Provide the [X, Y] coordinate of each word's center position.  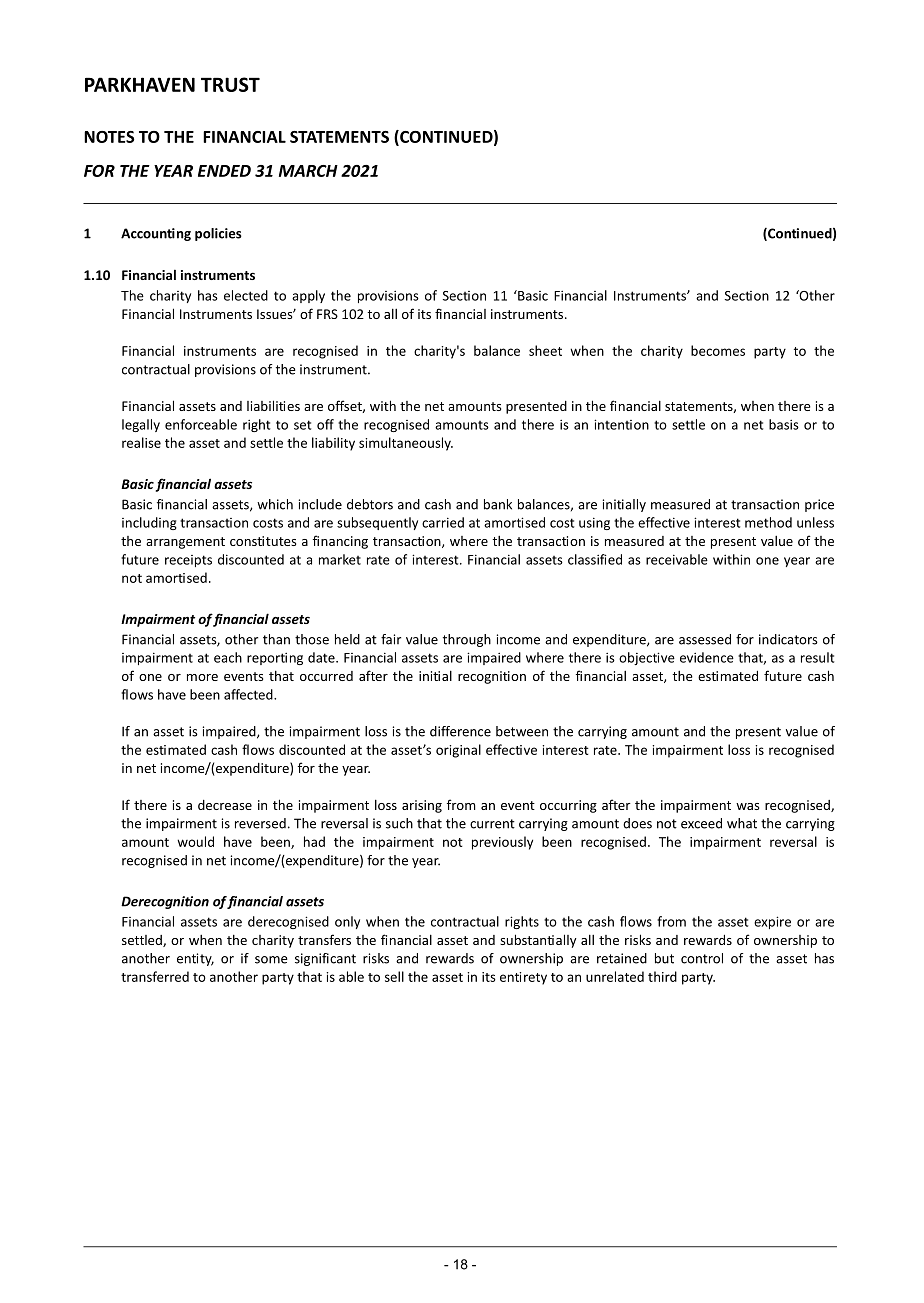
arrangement [185, 543]
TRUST [230, 84]
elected [246, 295]
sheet [545, 350]
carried [443, 522]
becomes [718, 350]
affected [249, 694]
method [768, 522]
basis [784, 424]
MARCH [308, 171]
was [747, 806]
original [458, 751]
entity [195, 959]
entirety [523, 978]
